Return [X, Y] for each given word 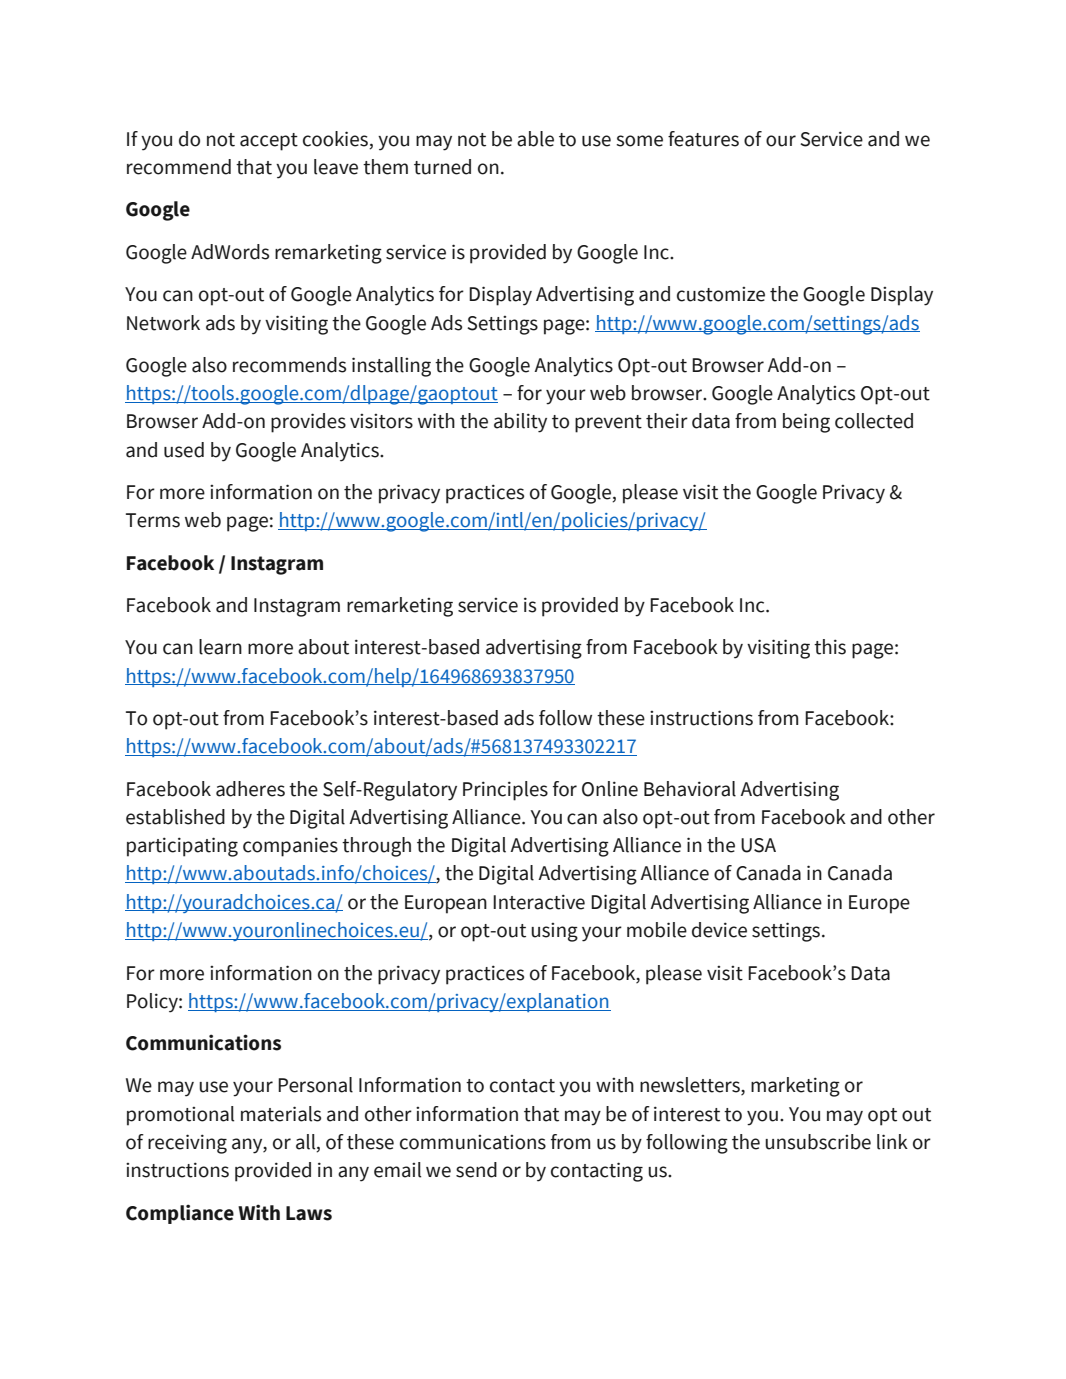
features [703, 139]
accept [269, 142]
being [806, 423]
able [535, 139]
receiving [187, 1144]
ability [520, 423]
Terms [153, 520]
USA [758, 845]
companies [290, 847]
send [476, 1170]
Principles [505, 791]
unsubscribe [818, 1142]
